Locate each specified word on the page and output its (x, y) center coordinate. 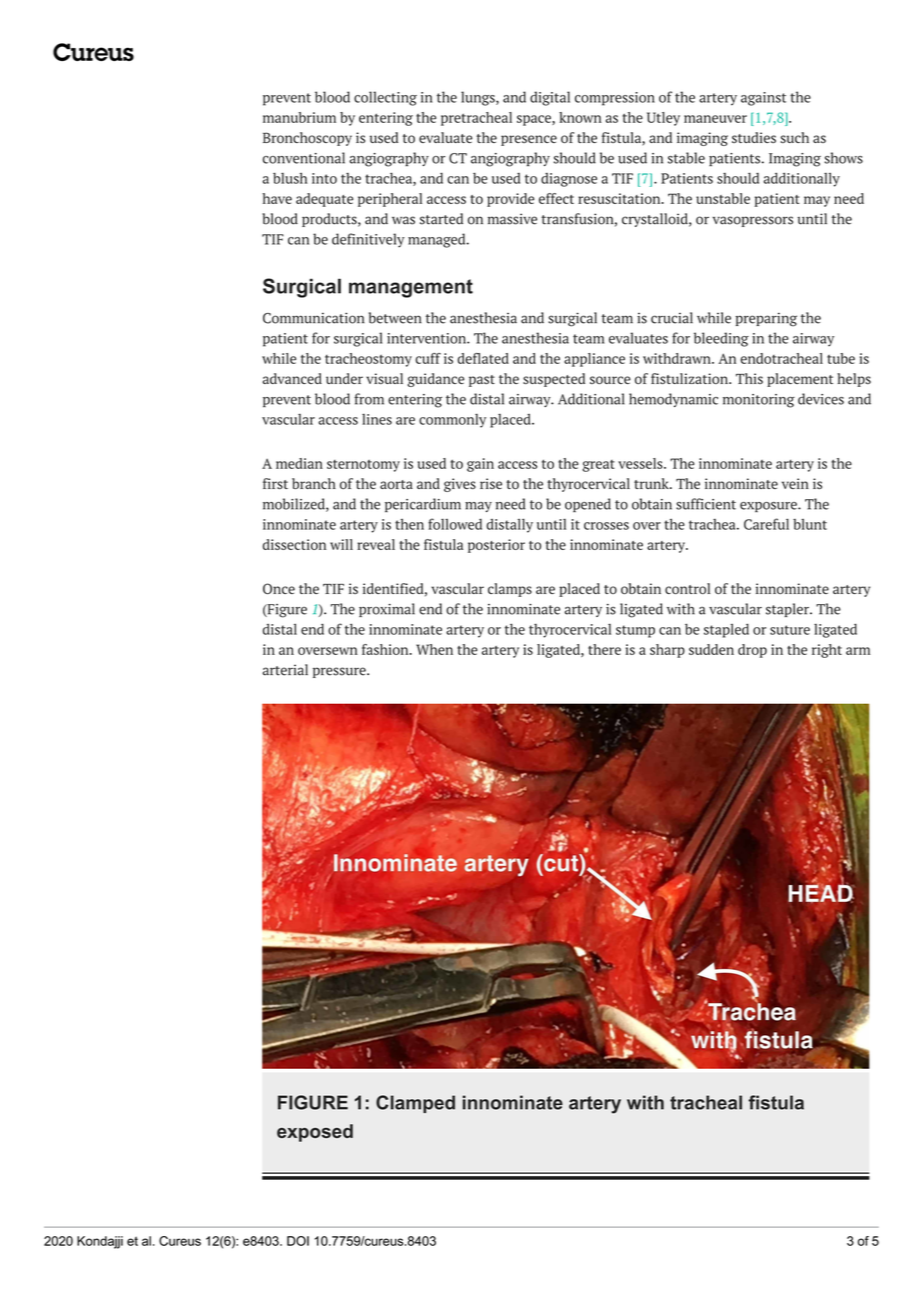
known (580, 117)
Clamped (415, 1104)
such (795, 137)
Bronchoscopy (307, 139)
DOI (298, 1241)
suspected (554, 380)
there (604, 649)
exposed (315, 1133)
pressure (340, 672)
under (344, 378)
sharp (667, 651)
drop (752, 651)
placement (800, 380)
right (827, 651)
